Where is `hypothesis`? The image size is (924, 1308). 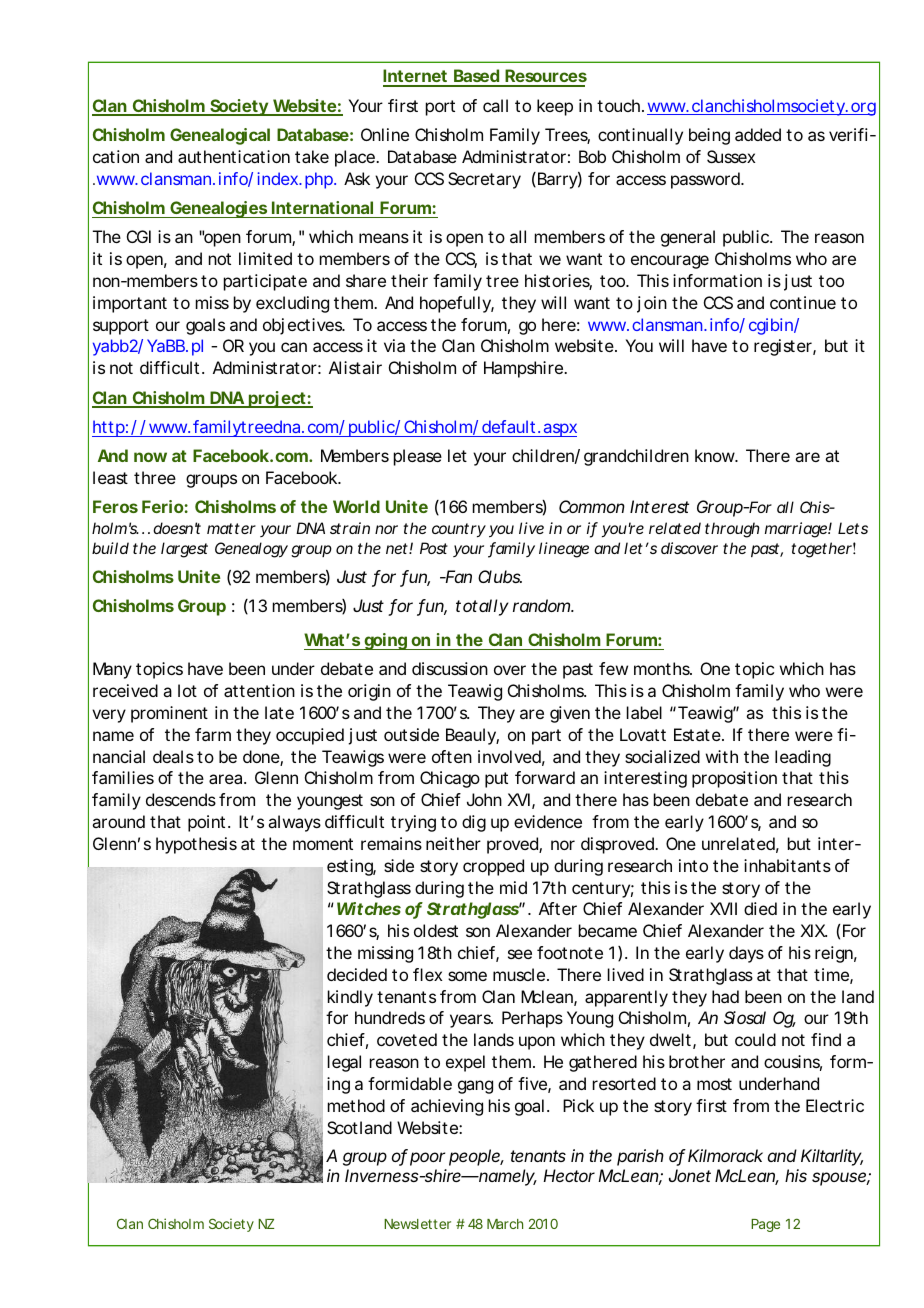 hypothesis is located at coordinates (196, 845).
